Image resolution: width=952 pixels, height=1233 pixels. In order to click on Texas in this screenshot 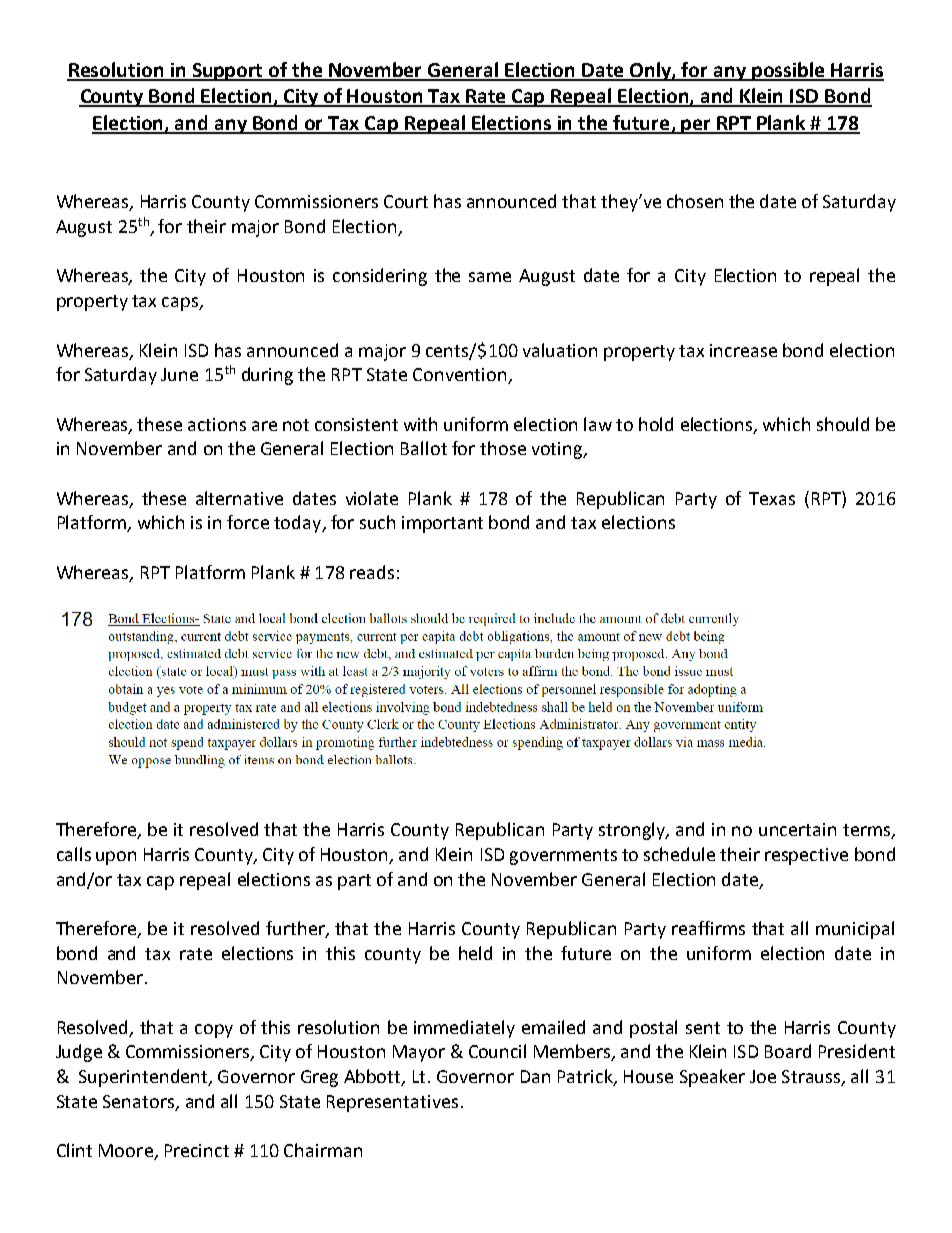, I will do `click(772, 498)`.
